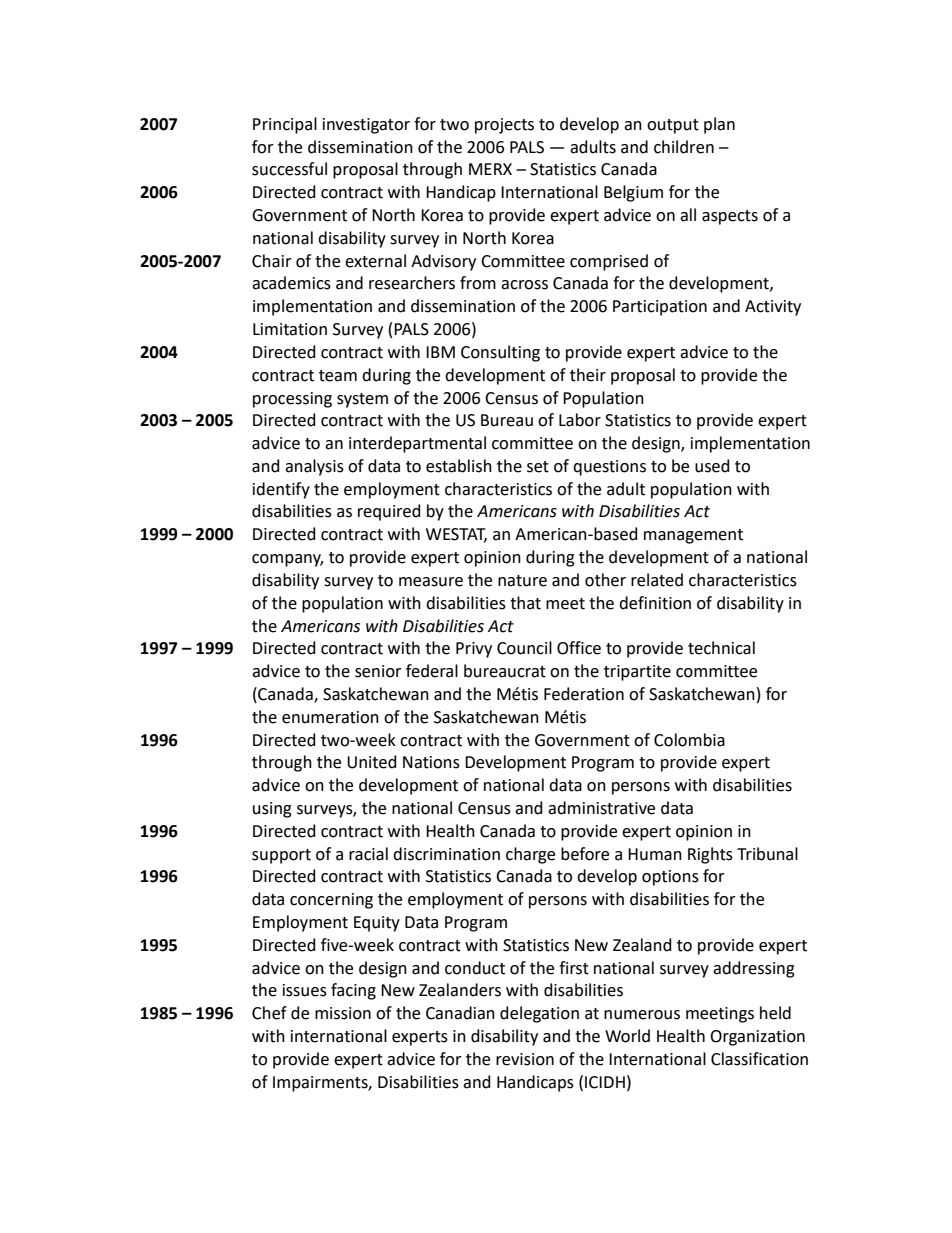 The image size is (952, 1233). What do you see at coordinates (757, 1038) in the screenshot?
I see `Organization` at bounding box center [757, 1038].
